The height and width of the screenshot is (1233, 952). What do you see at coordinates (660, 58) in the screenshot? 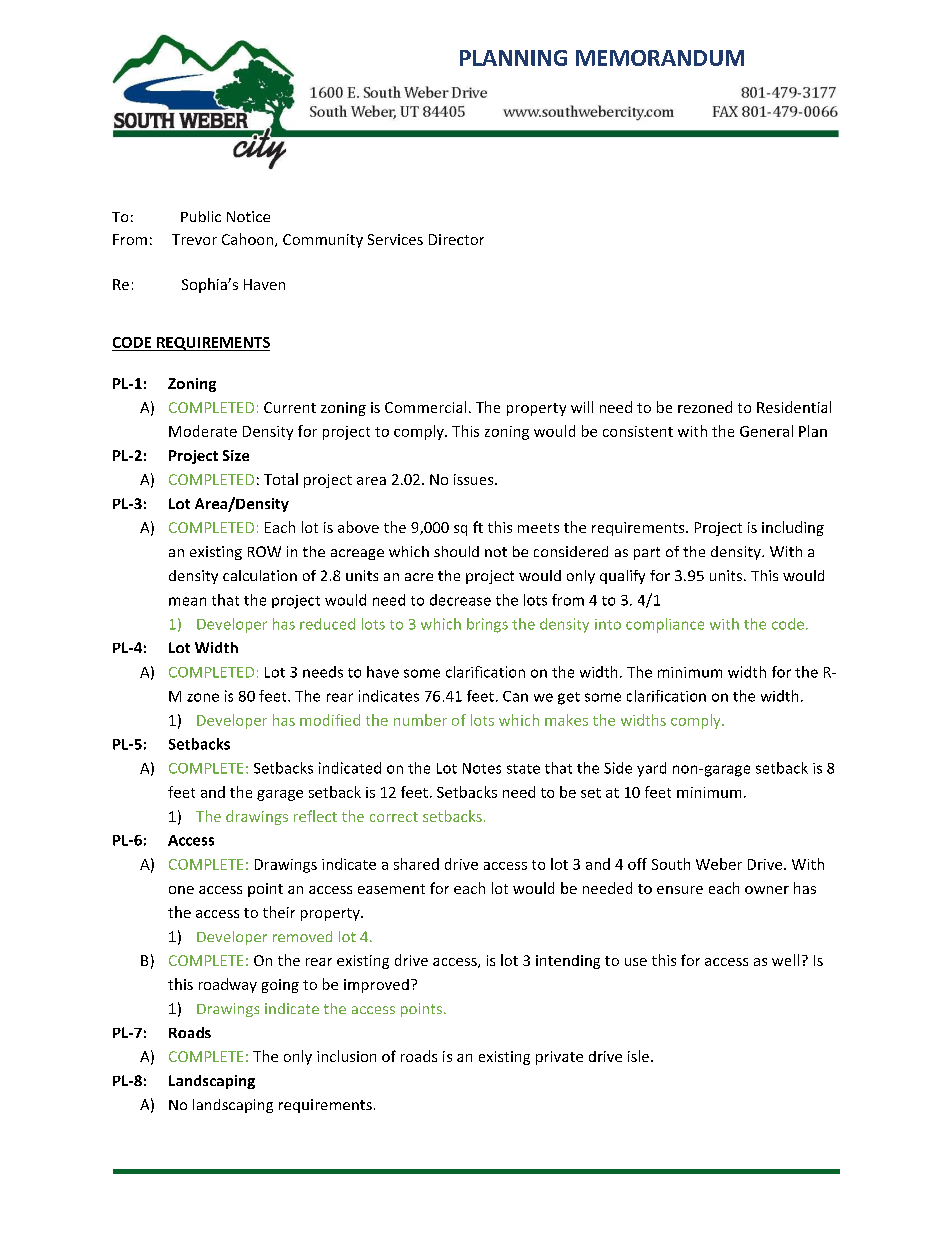
I see `MEMORANDUM` at bounding box center [660, 58].
